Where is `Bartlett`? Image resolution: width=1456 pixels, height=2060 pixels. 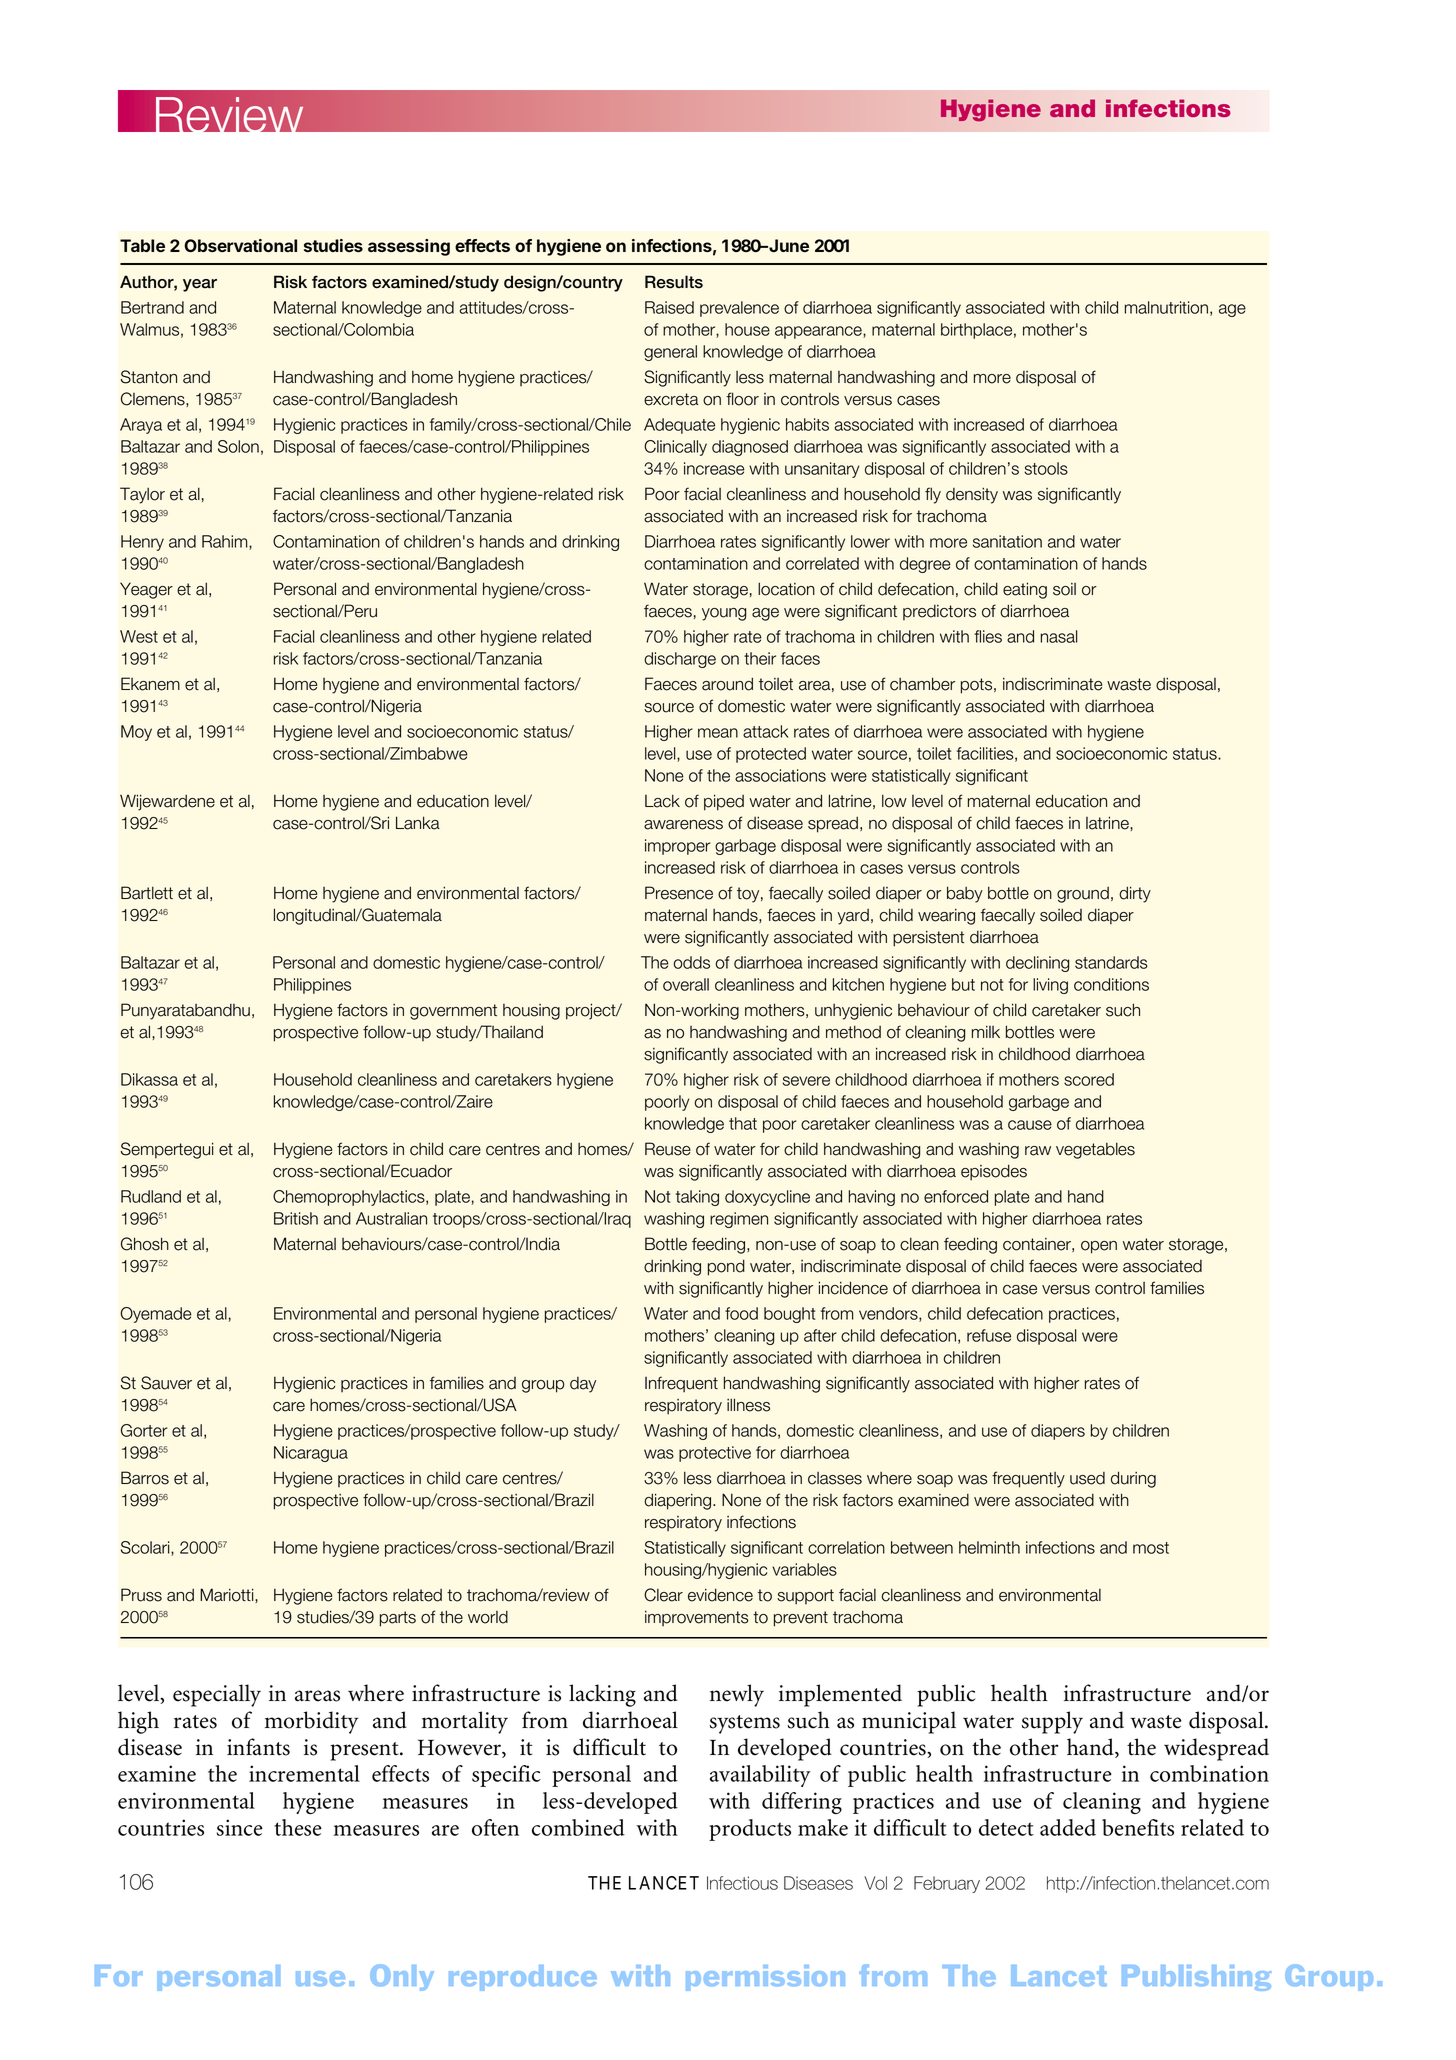
Bartlett is located at coordinates (147, 893).
